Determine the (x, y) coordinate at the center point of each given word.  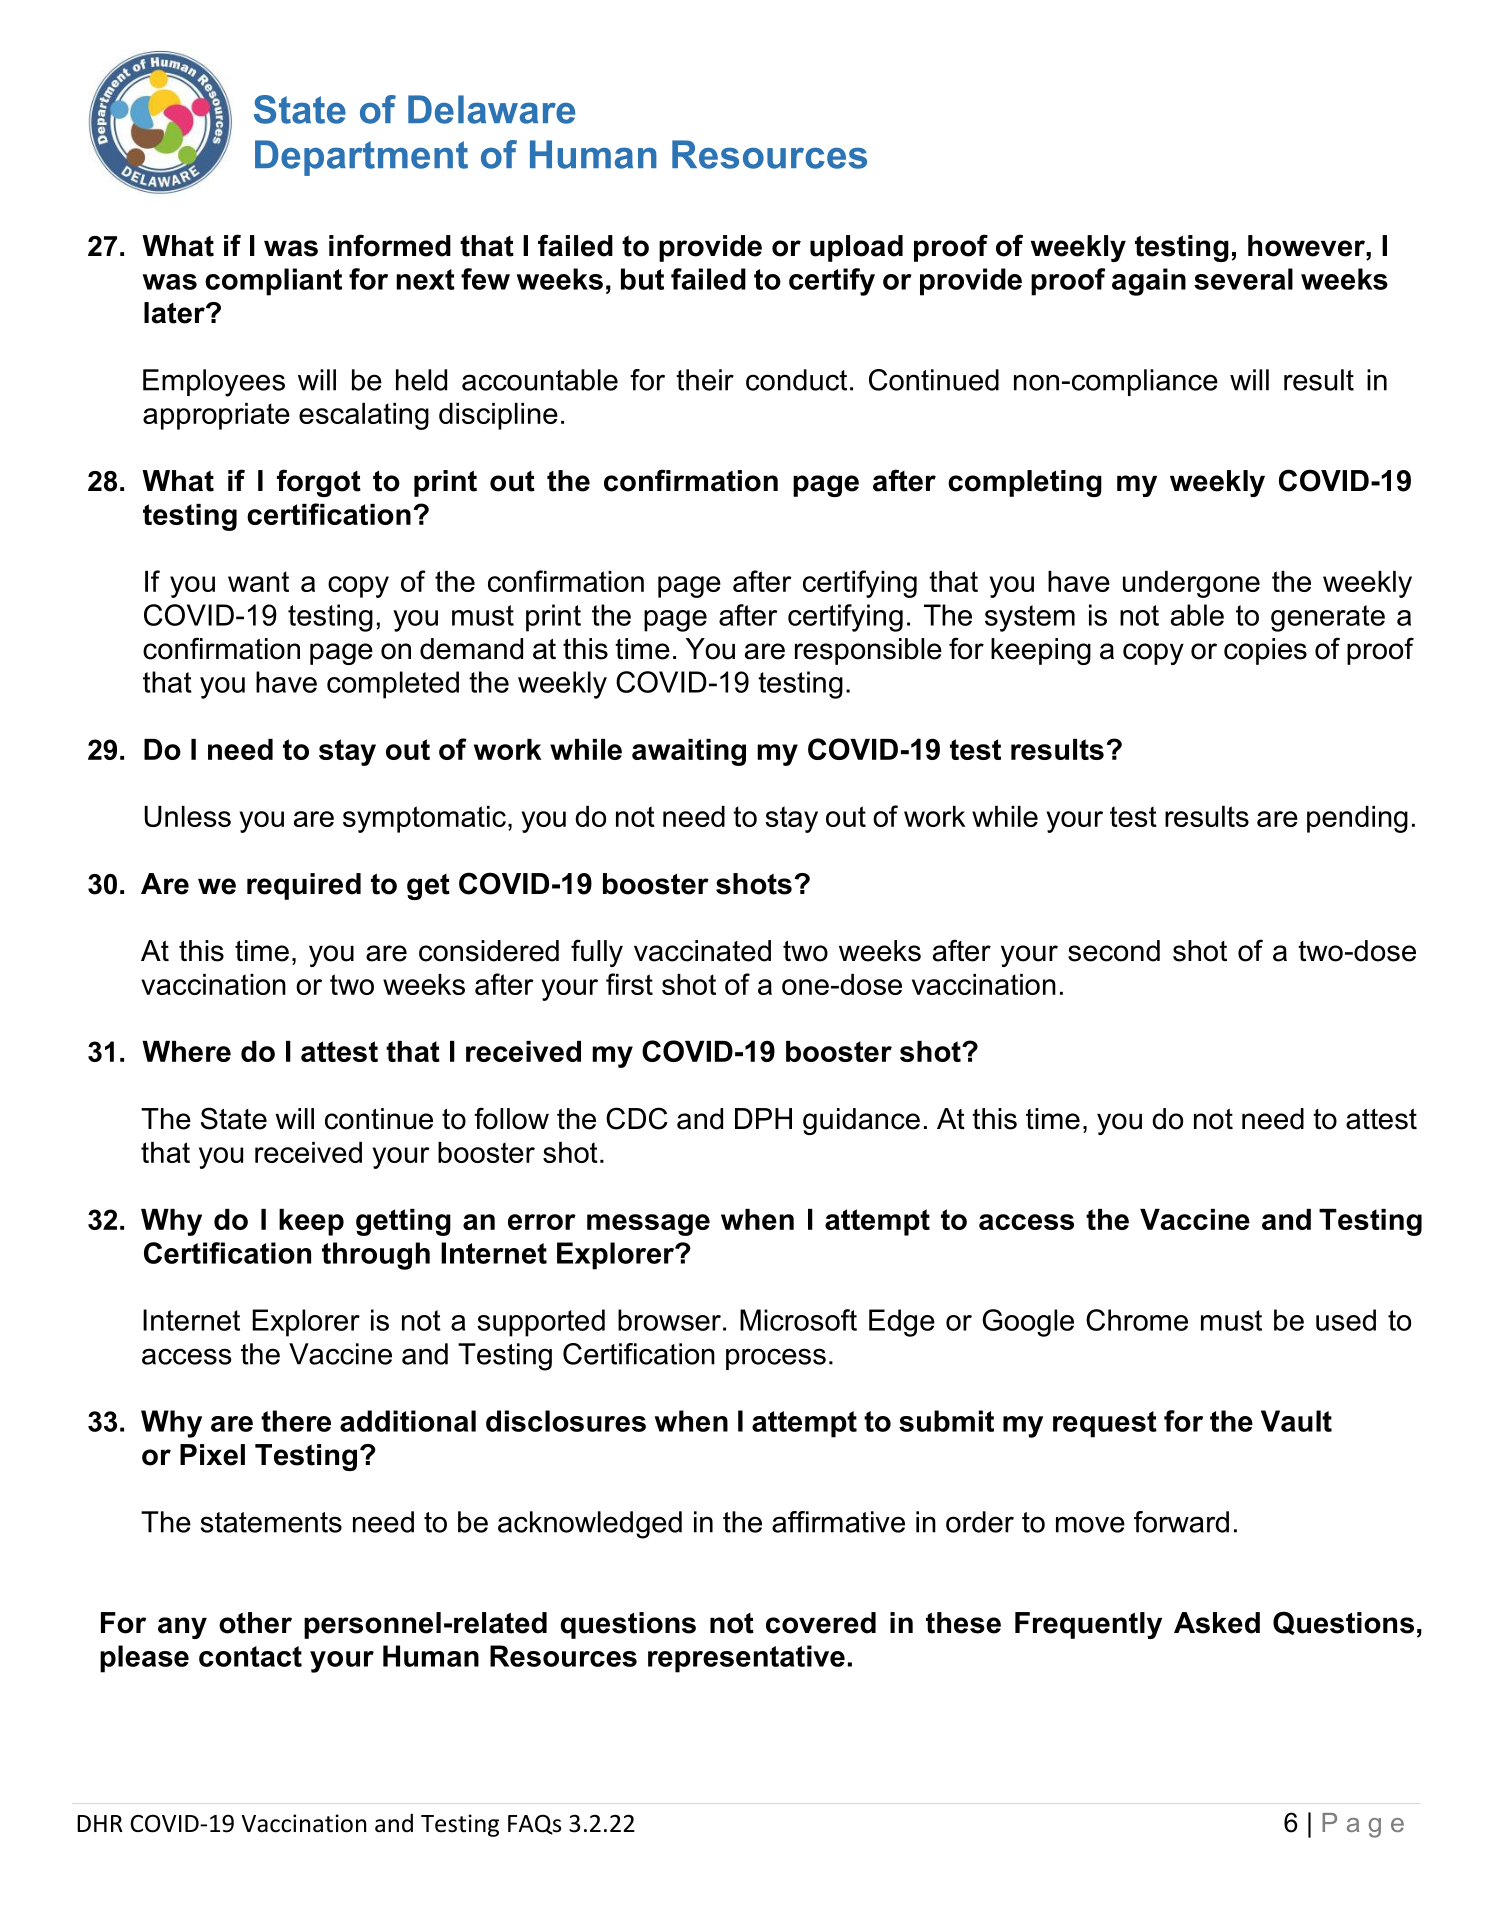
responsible (868, 651)
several (1243, 279)
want (258, 581)
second (1114, 951)
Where (186, 1051)
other (255, 1623)
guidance (861, 1121)
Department (361, 158)
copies (1265, 651)
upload (856, 248)
